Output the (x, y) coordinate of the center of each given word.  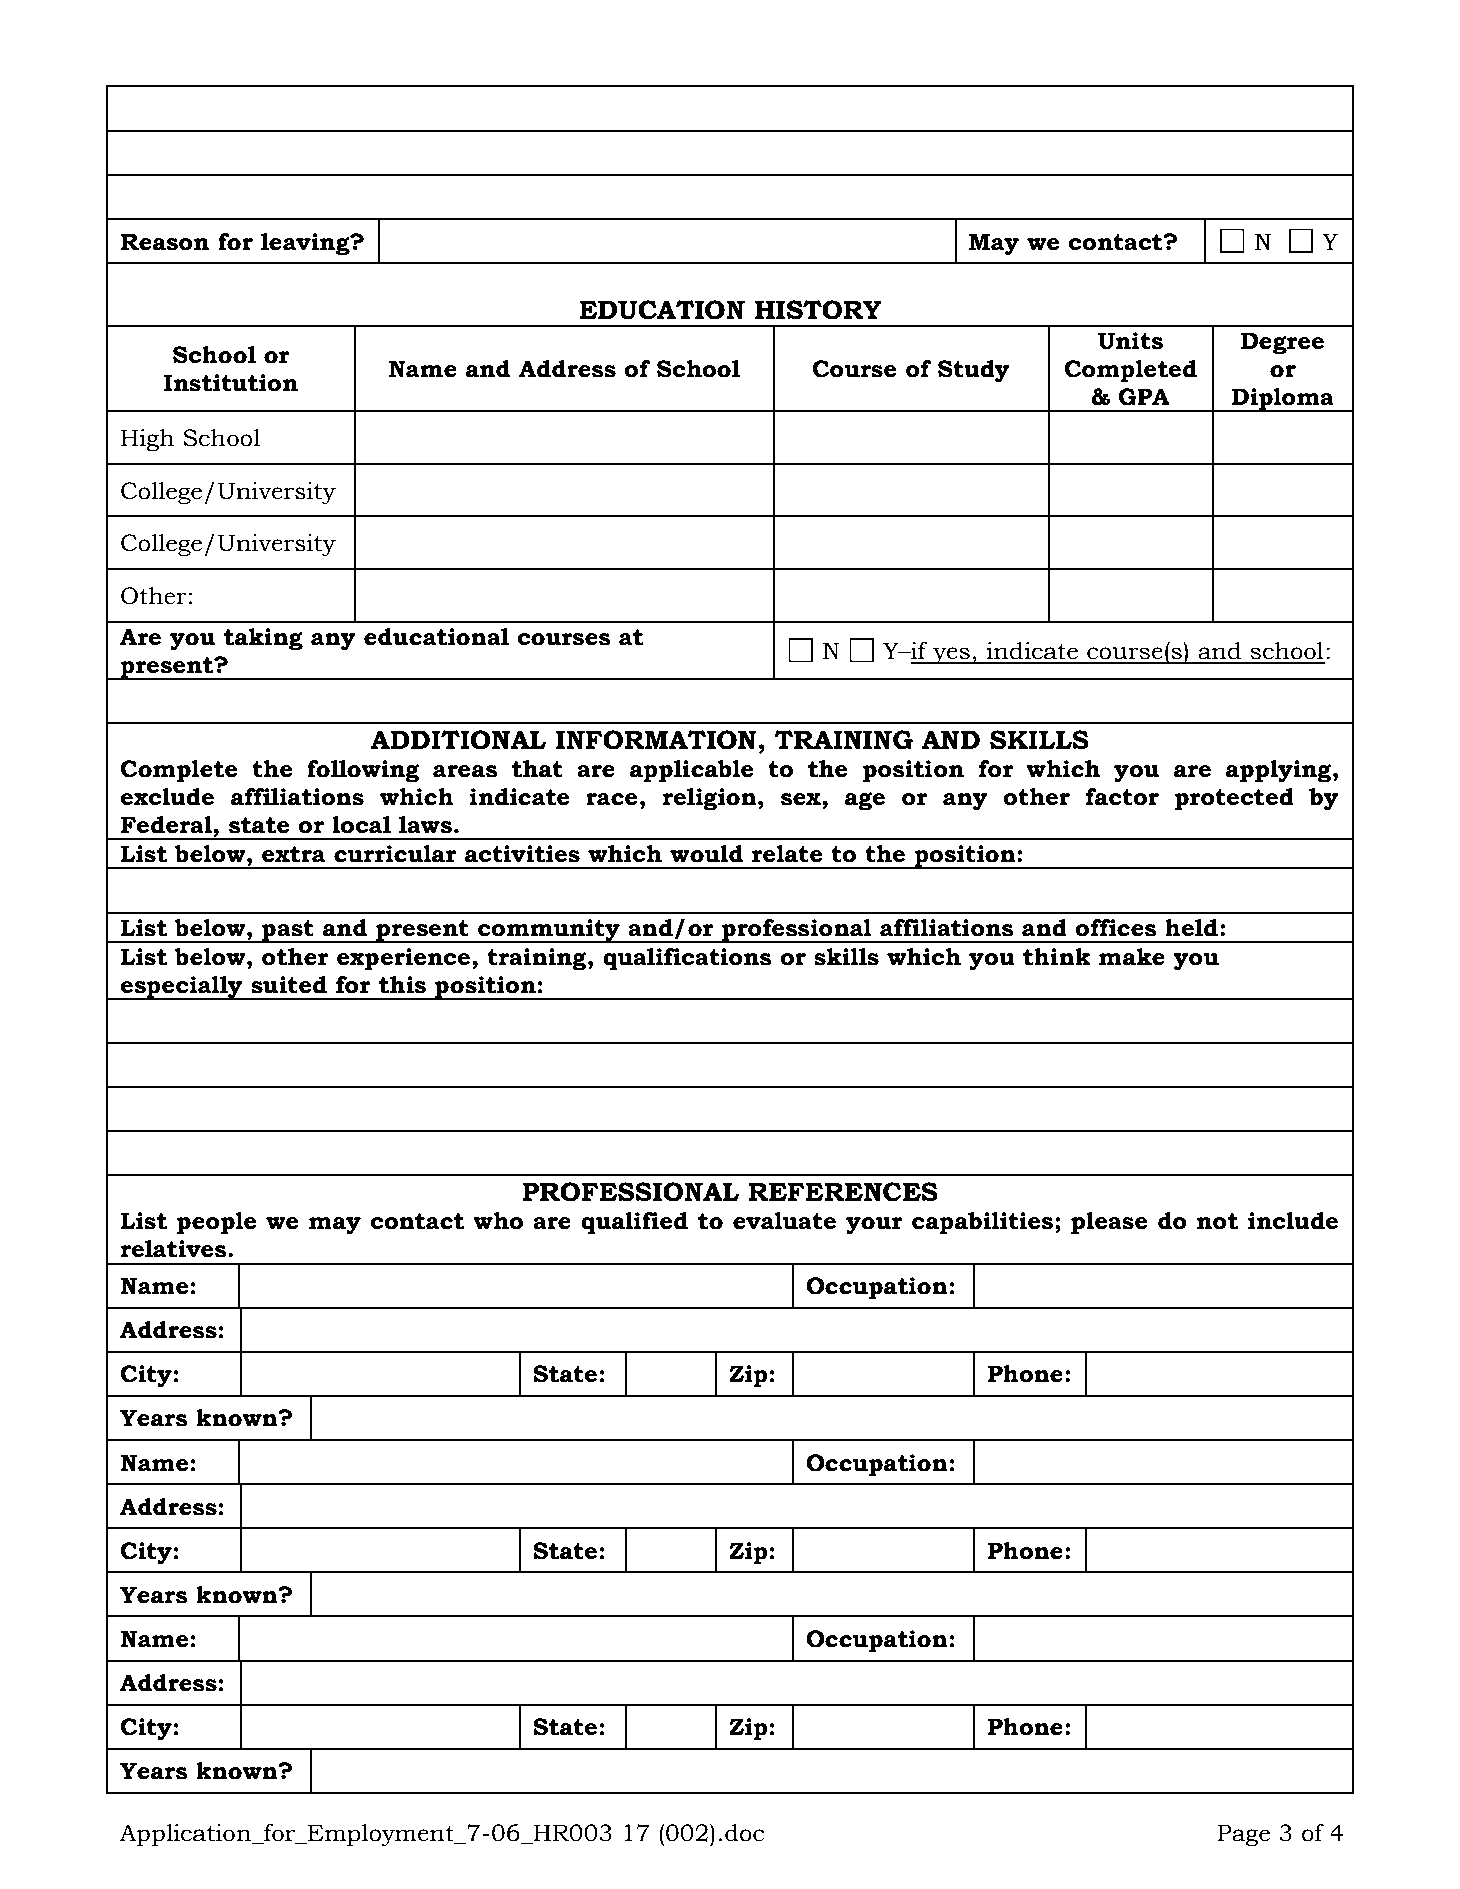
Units (1130, 341)
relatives (175, 1249)
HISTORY (818, 310)
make (1132, 957)
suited (289, 985)
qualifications (687, 959)
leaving (306, 244)
